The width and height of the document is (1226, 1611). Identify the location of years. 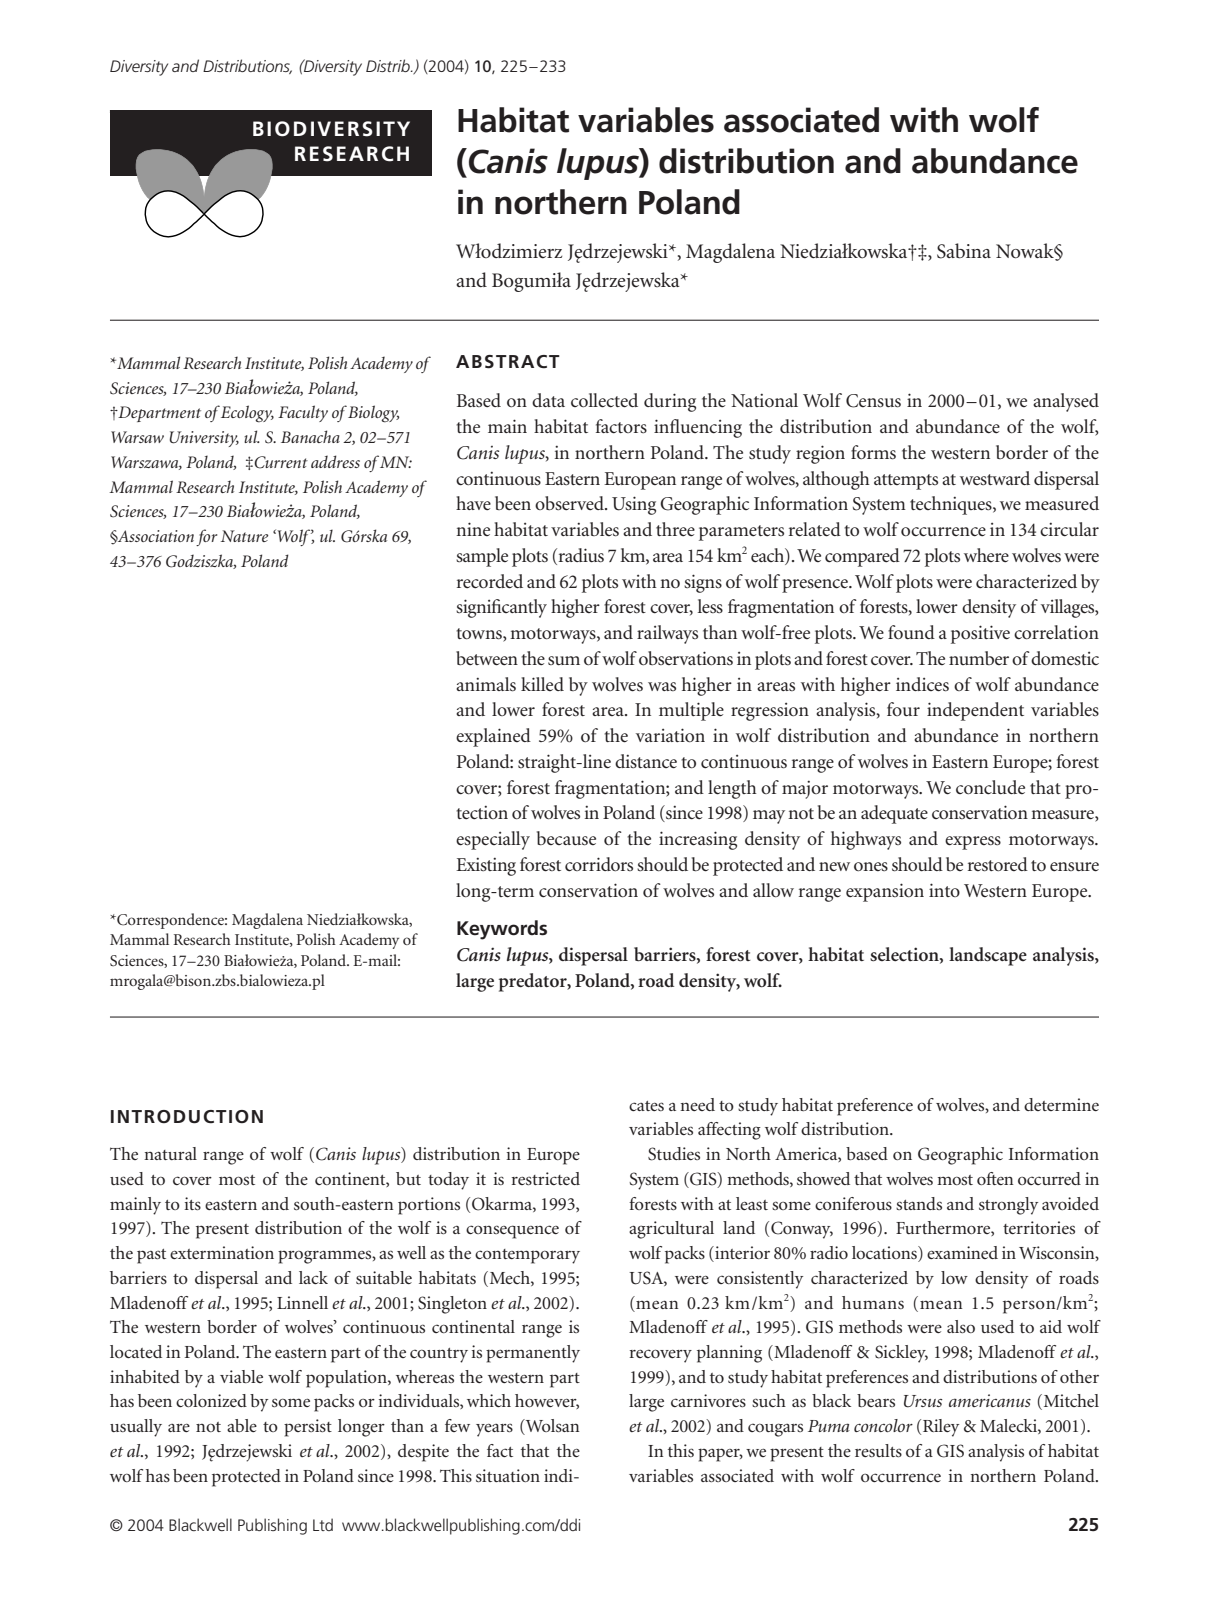
(494, 1430).
